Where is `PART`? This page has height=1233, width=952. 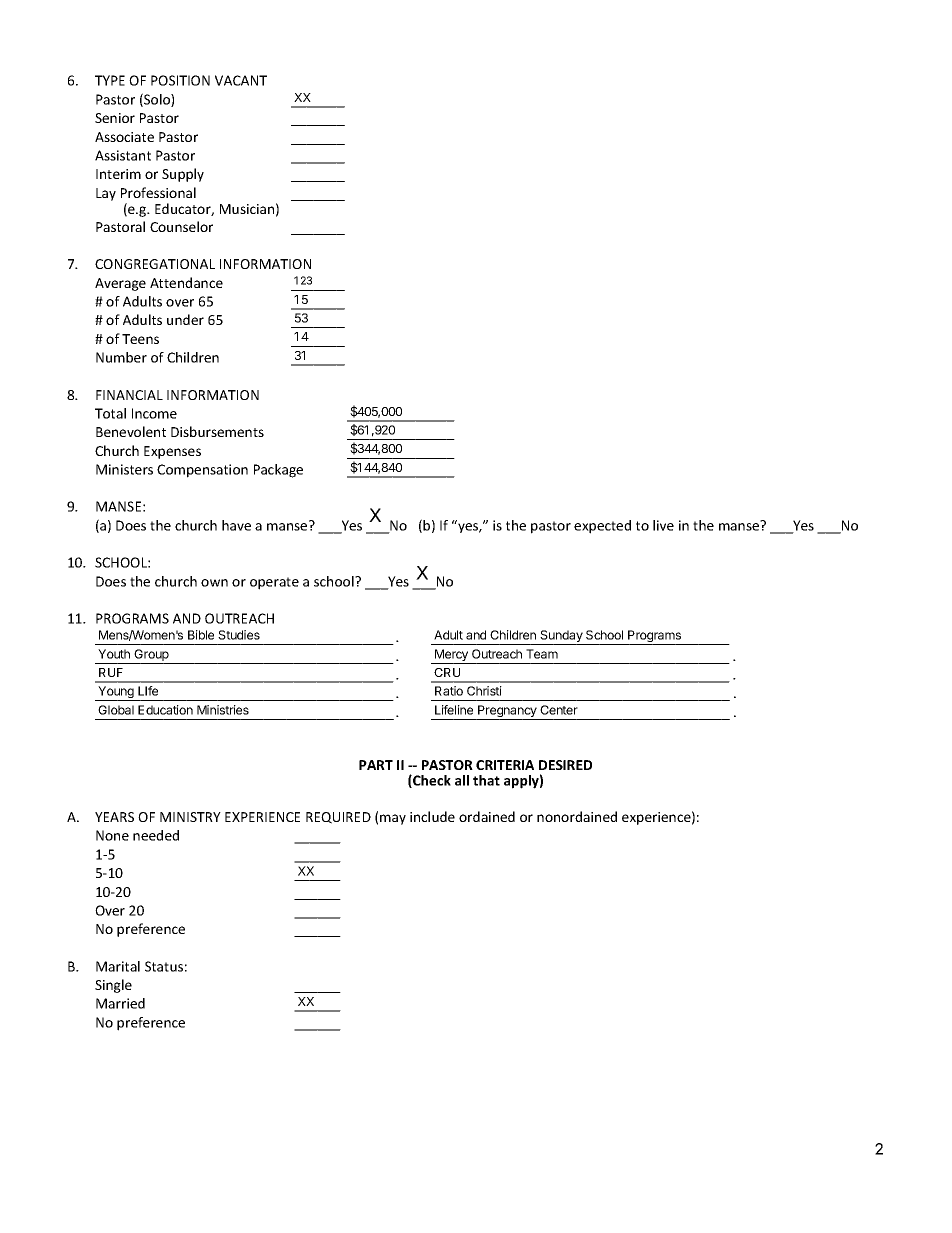 PART is located at coordinates (376, 765).
